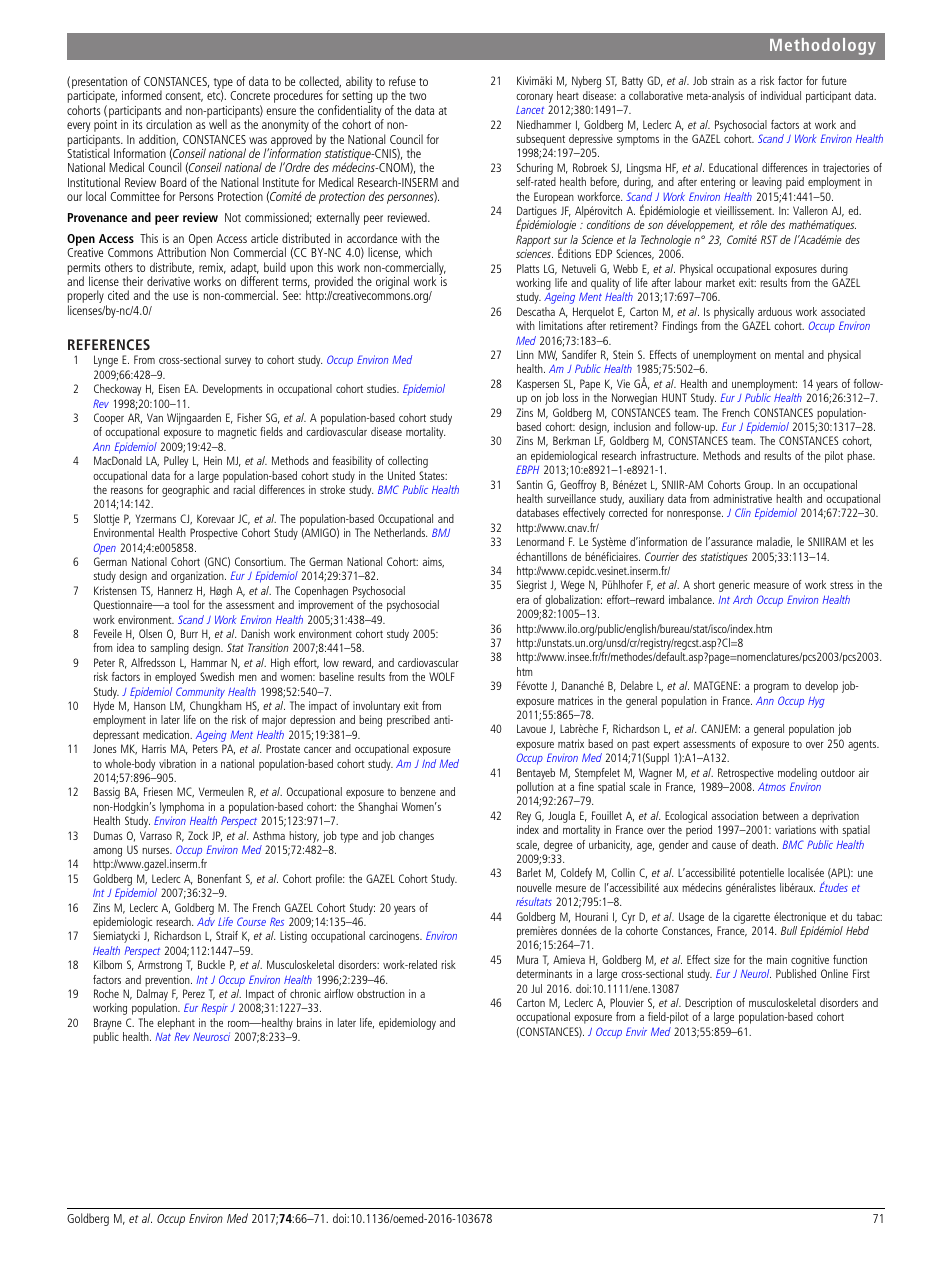  Describe the element at coordinates (194, 993) in the screenshot. I see `Perez` at that location.
